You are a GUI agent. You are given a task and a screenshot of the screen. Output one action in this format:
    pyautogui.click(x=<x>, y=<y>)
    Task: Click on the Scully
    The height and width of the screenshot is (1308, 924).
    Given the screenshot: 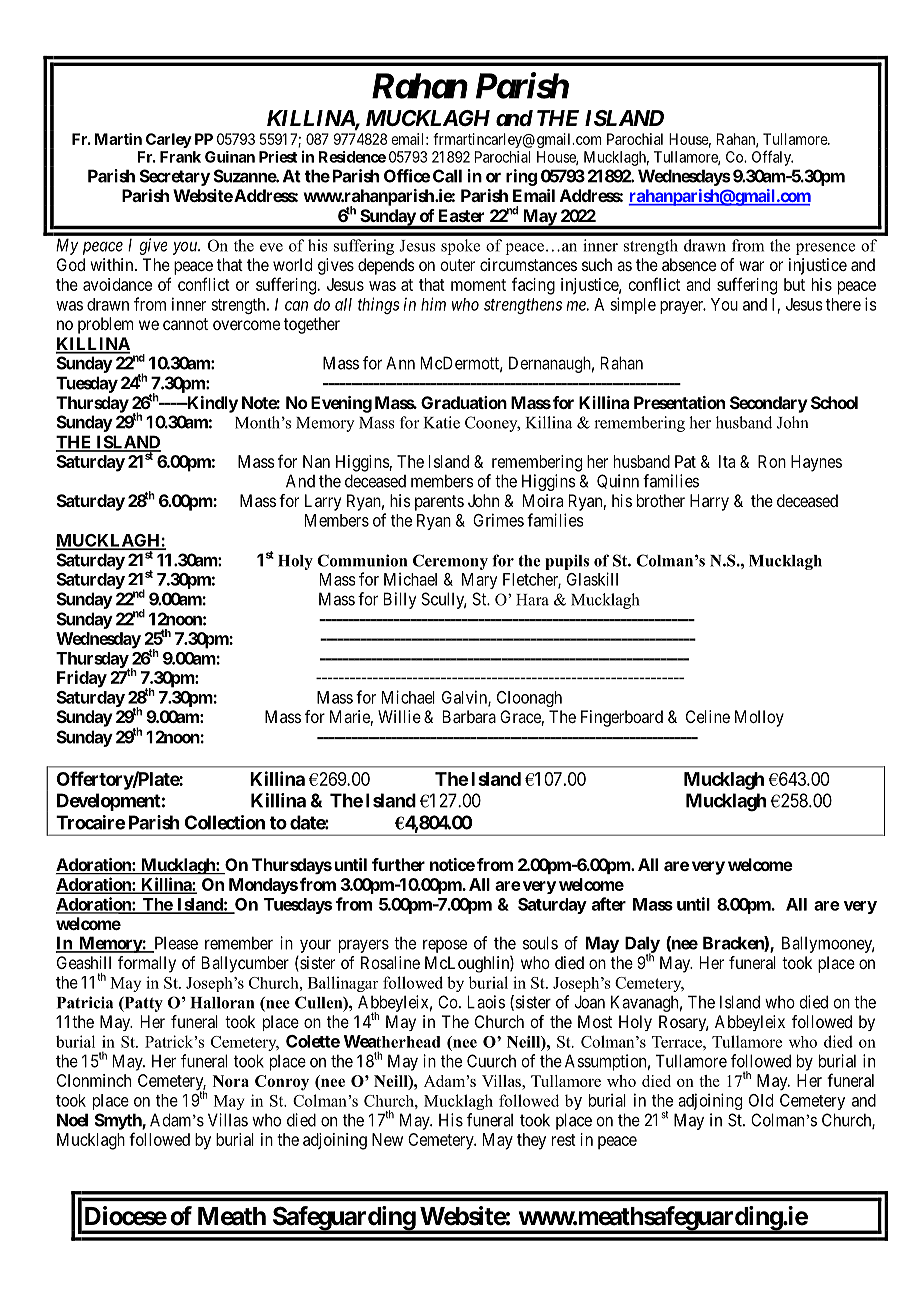 What is the action you would take?
    pyautogui.click(x=443, y=600)
